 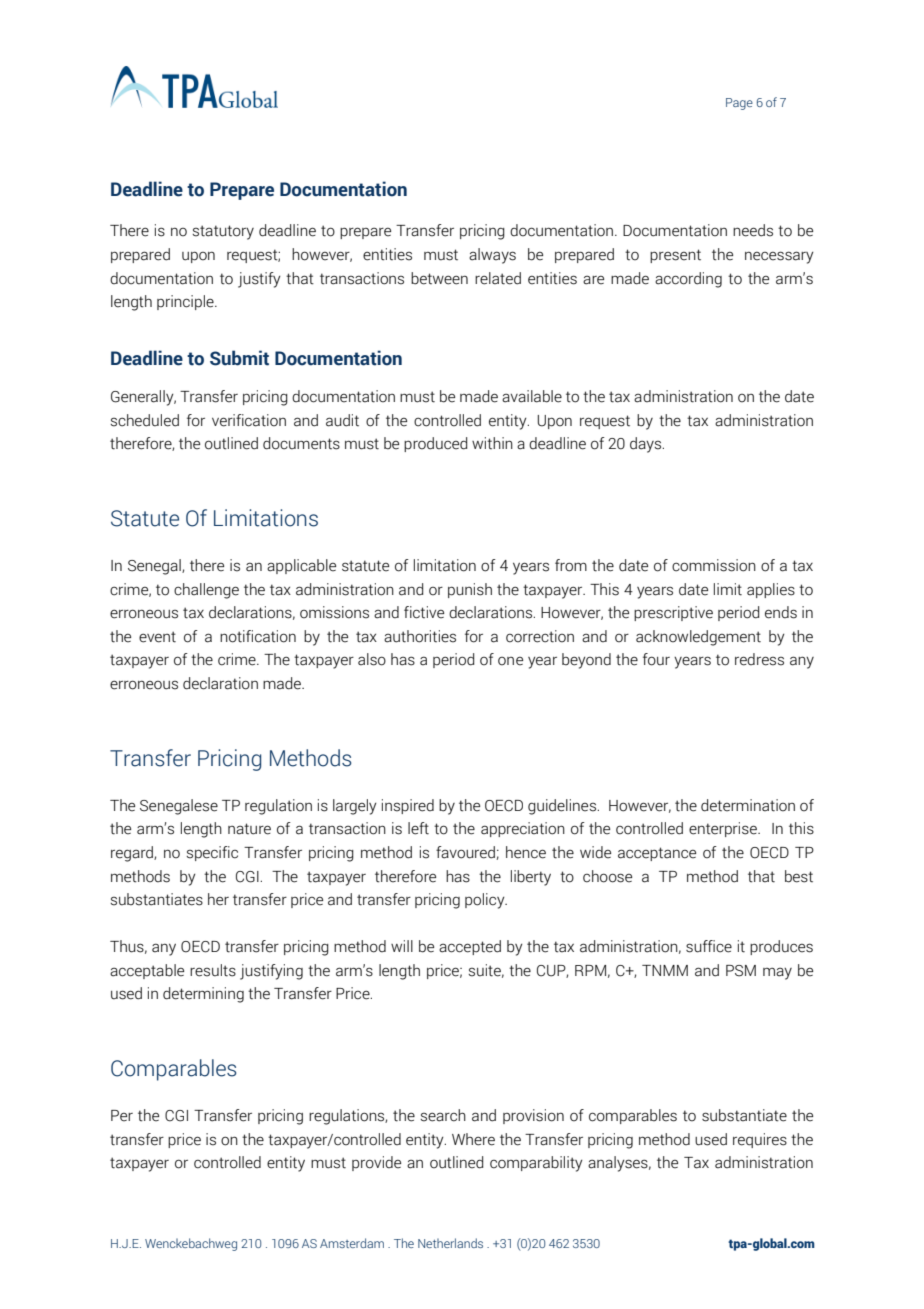 What do you see at coordinates (714, 565) in the image?
I see `commission` at bounding box center [714, 565].
